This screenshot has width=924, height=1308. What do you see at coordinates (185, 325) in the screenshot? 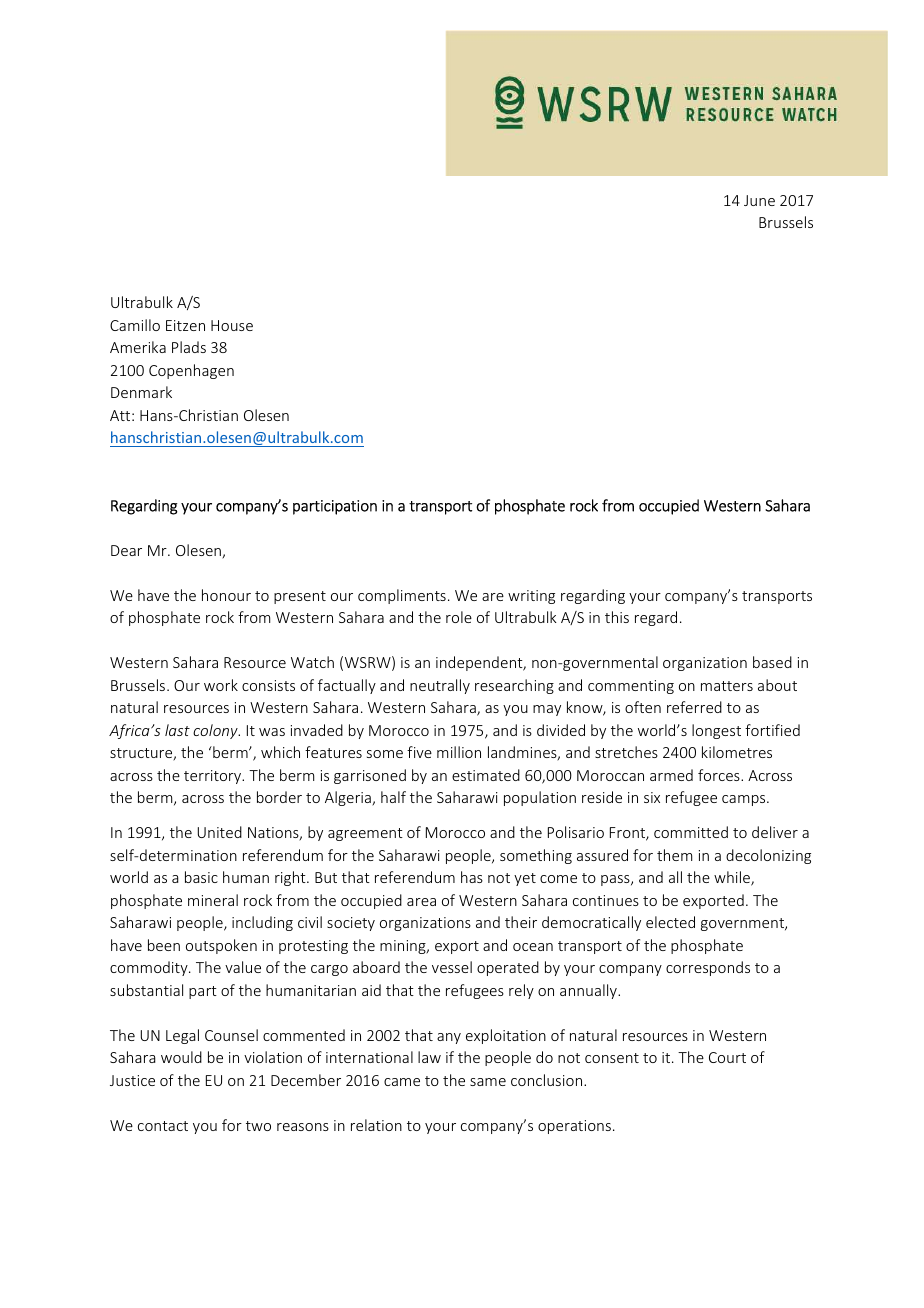
I see `Eitzen` at bounding box center [185, 325].
